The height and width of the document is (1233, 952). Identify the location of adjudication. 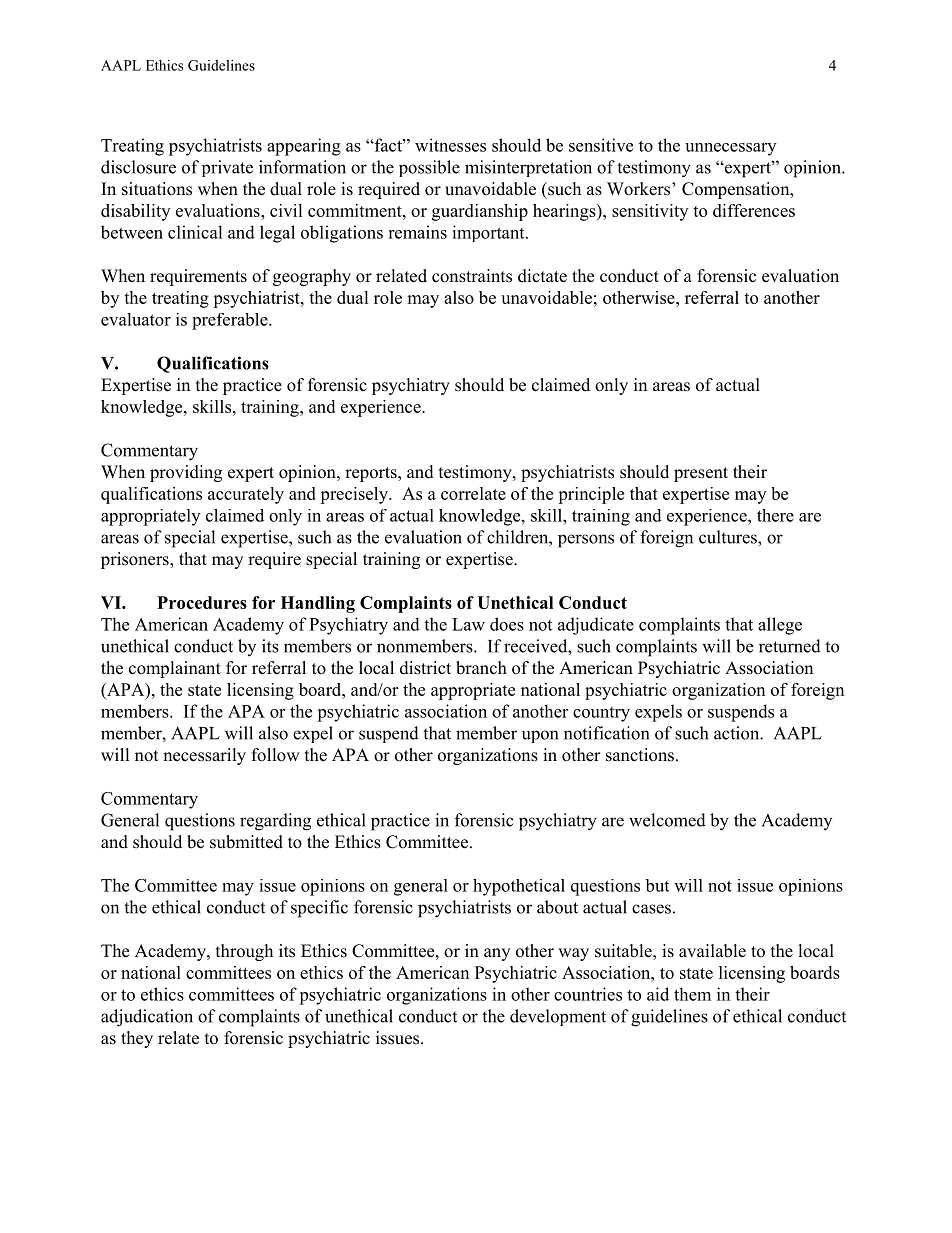
(147, 1018).
